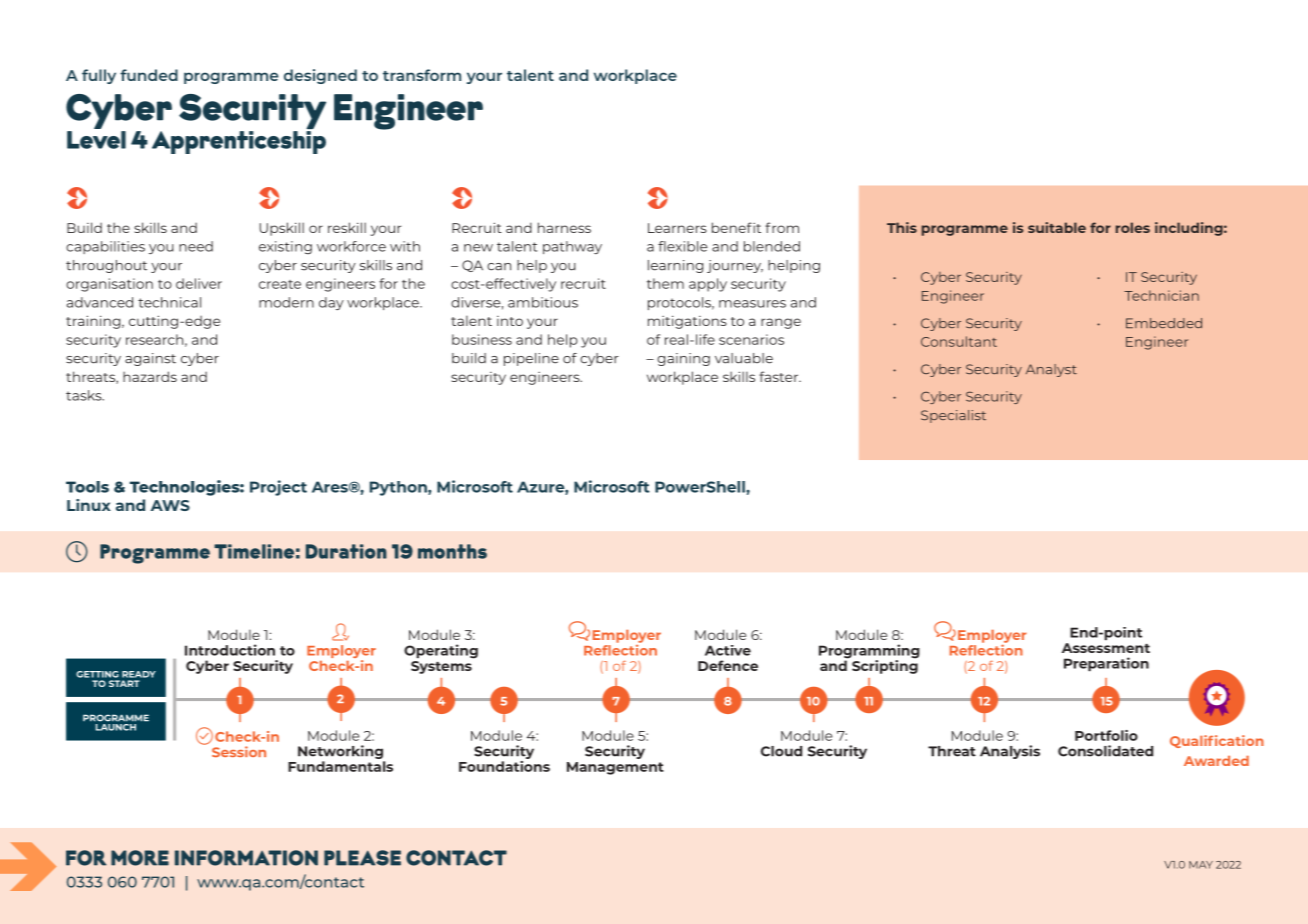 This screenshot has width=1308, height=924. I want to click on Management, so click(615, 768).
